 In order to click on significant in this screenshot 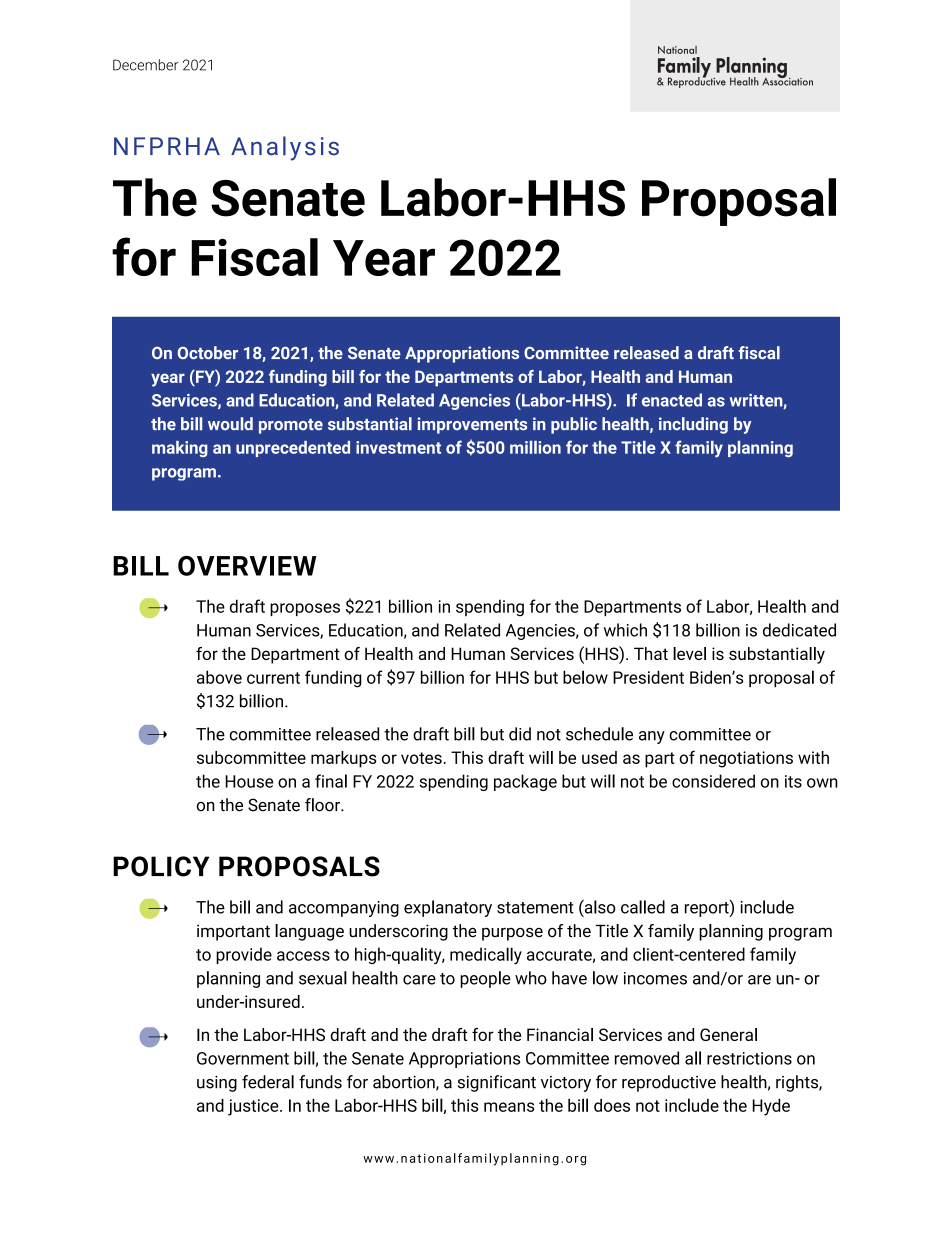, I will do `click(497, 1083)`.
